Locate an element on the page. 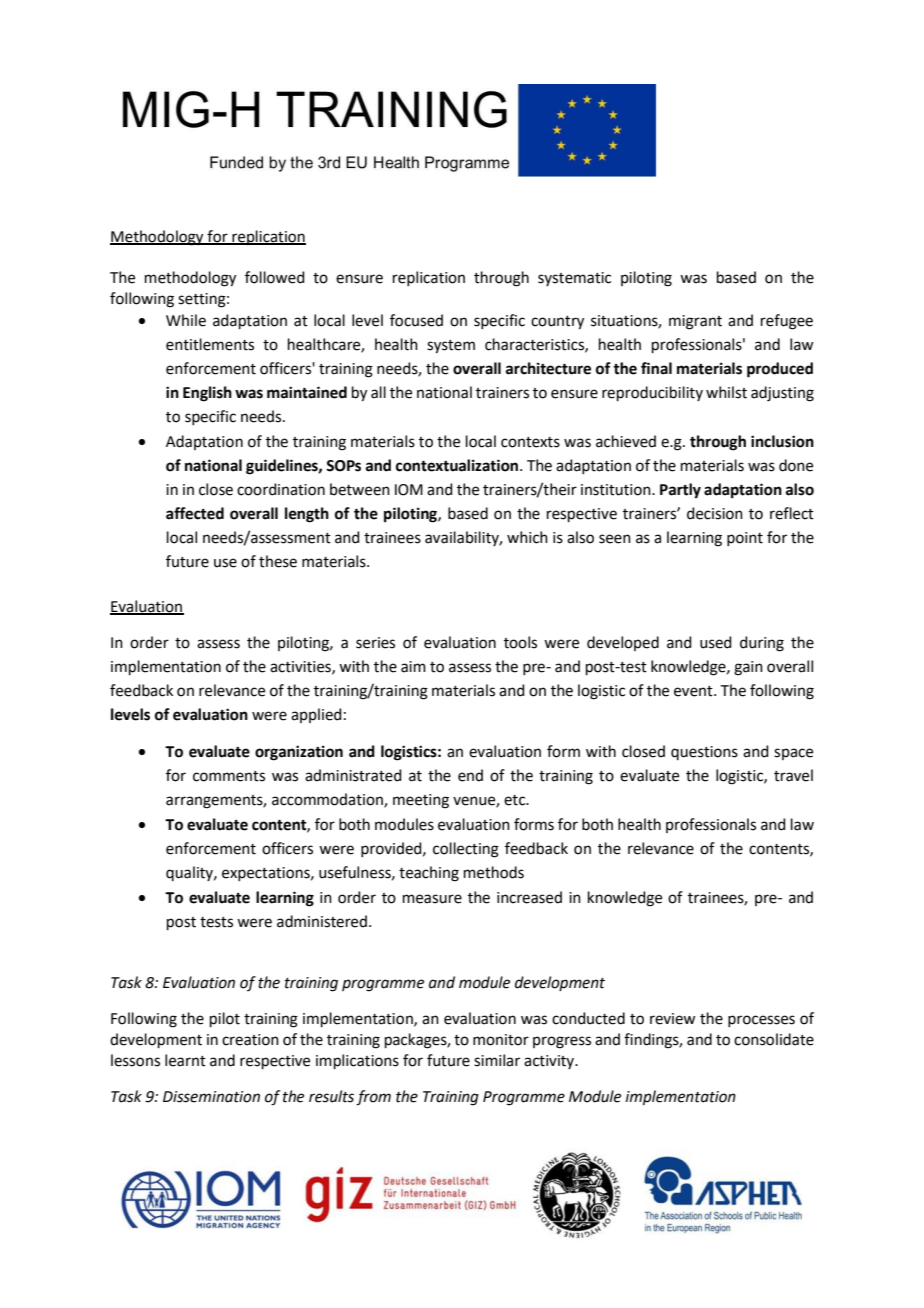  affected is located at coordinates (195, 513).
